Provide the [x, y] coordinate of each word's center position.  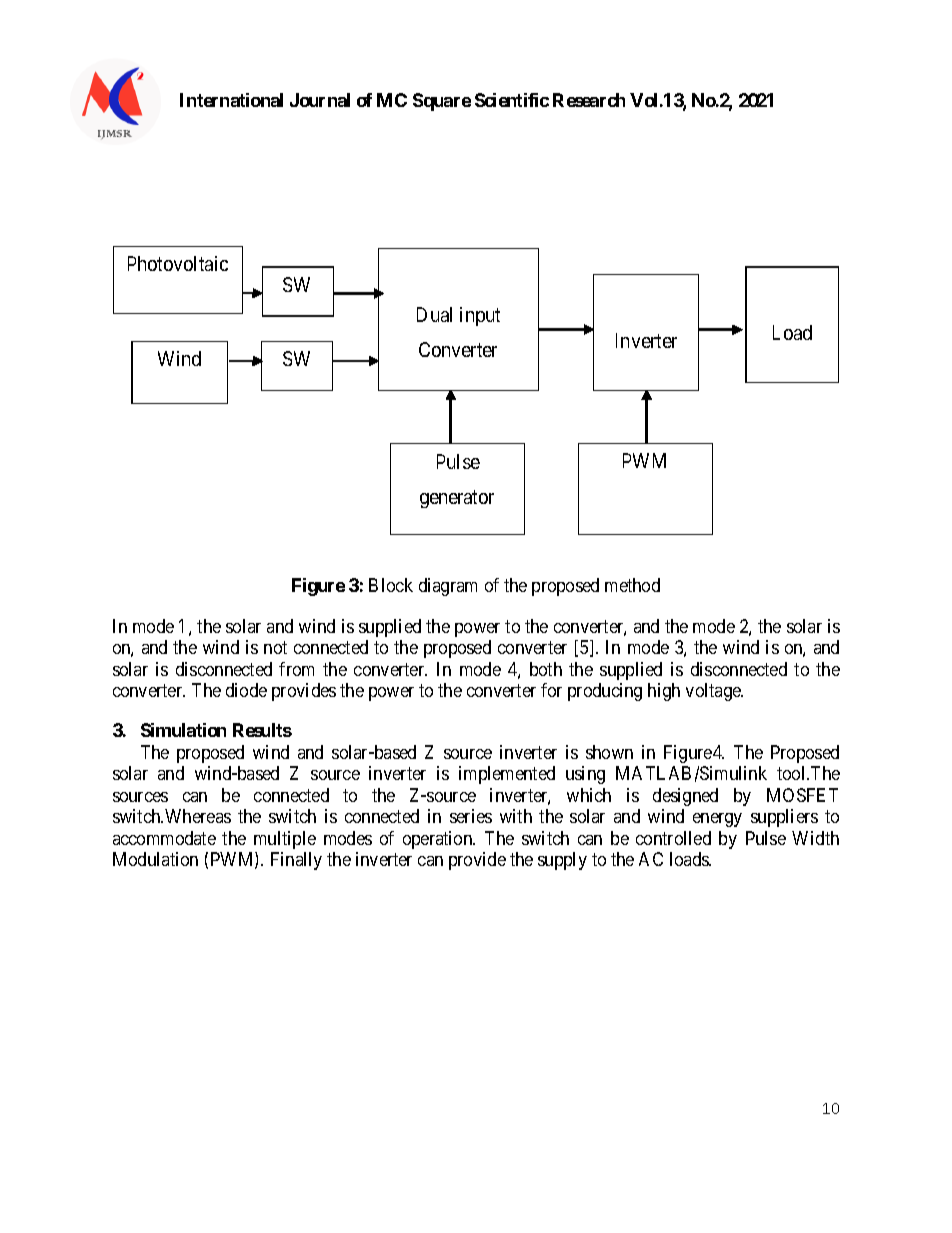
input [480, 316]
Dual [434, 314]
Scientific [512, 100]
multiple [285, 840]
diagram [448, 587]
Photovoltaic [178, 263]
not [275, 647]
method [632, 585]
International [231, 100]
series [471, 816]
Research [589, 100]
